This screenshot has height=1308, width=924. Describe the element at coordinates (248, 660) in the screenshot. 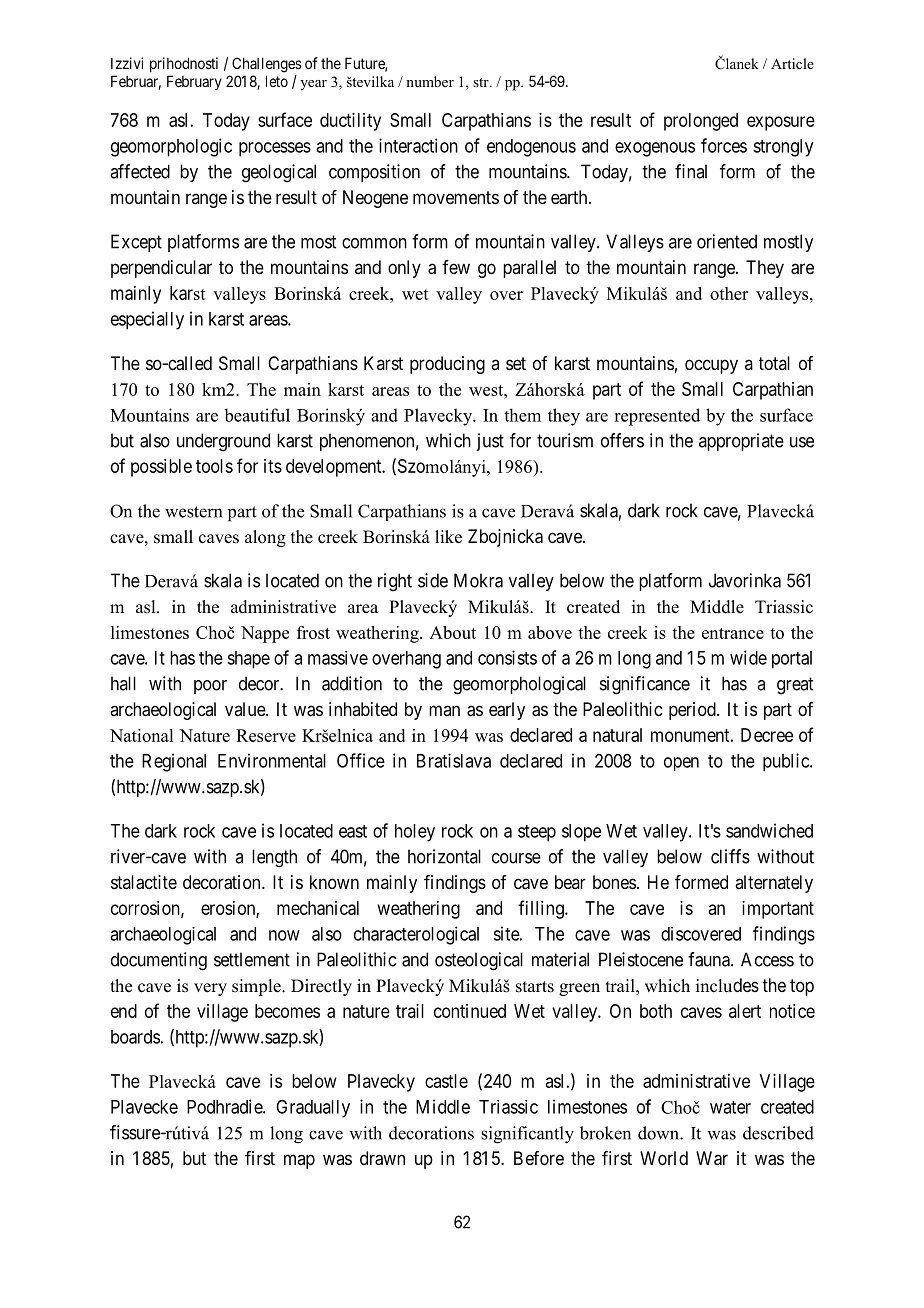

I see `shape` at that location.
